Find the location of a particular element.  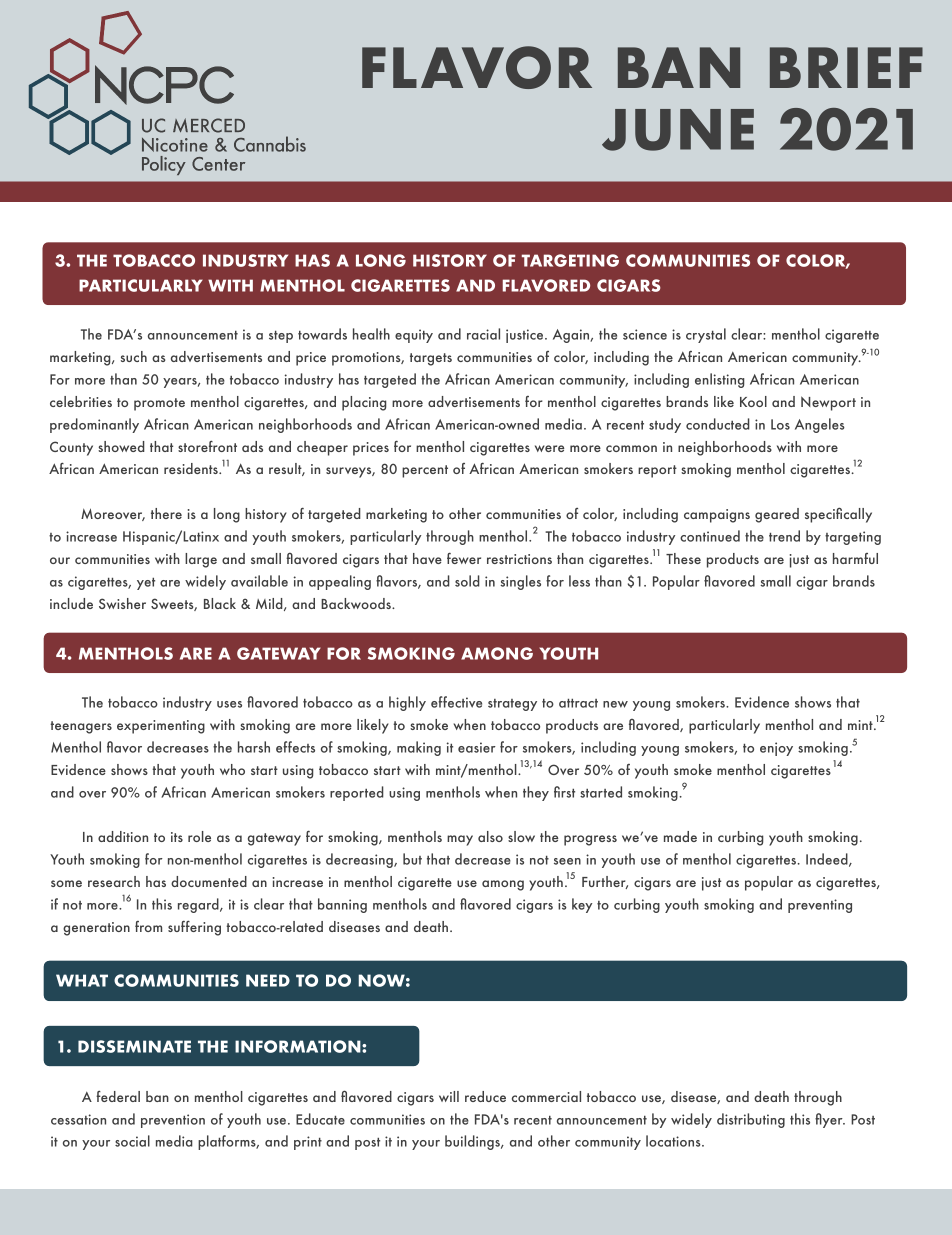

enjoy is located at coordinates (776, 749).
